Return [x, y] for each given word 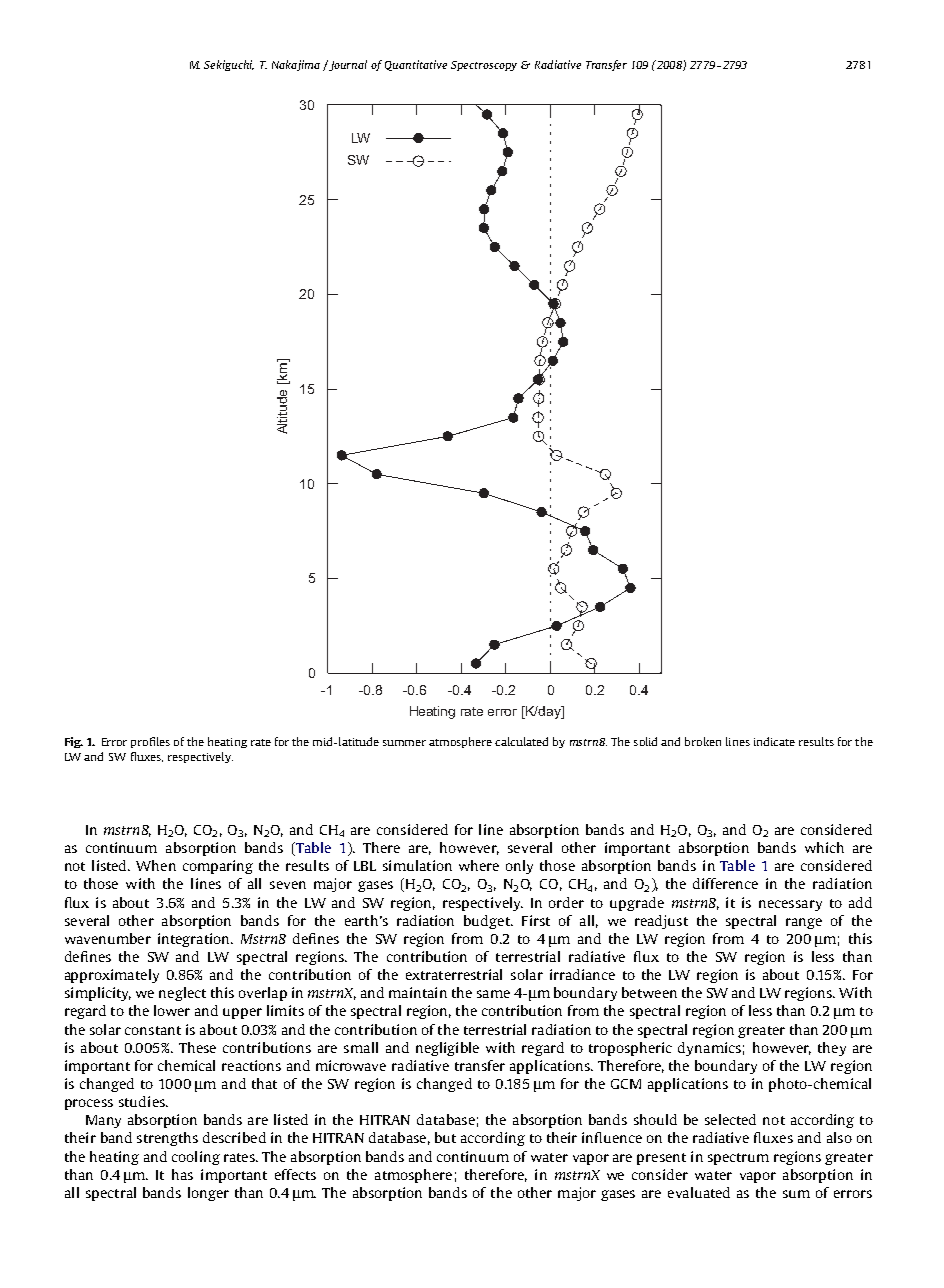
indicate [774, 741]
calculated [521, 741]
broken [703, 741]
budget [488, 922]
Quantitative [416, 65]
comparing [218, 867]
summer [404, 743]
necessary [790, 905]
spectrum [738, 1159]
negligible [447, 1049]
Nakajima [296, 65]
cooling [196, 1158]
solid [645, 741]
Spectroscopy [484, 66]
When [156, 865]
